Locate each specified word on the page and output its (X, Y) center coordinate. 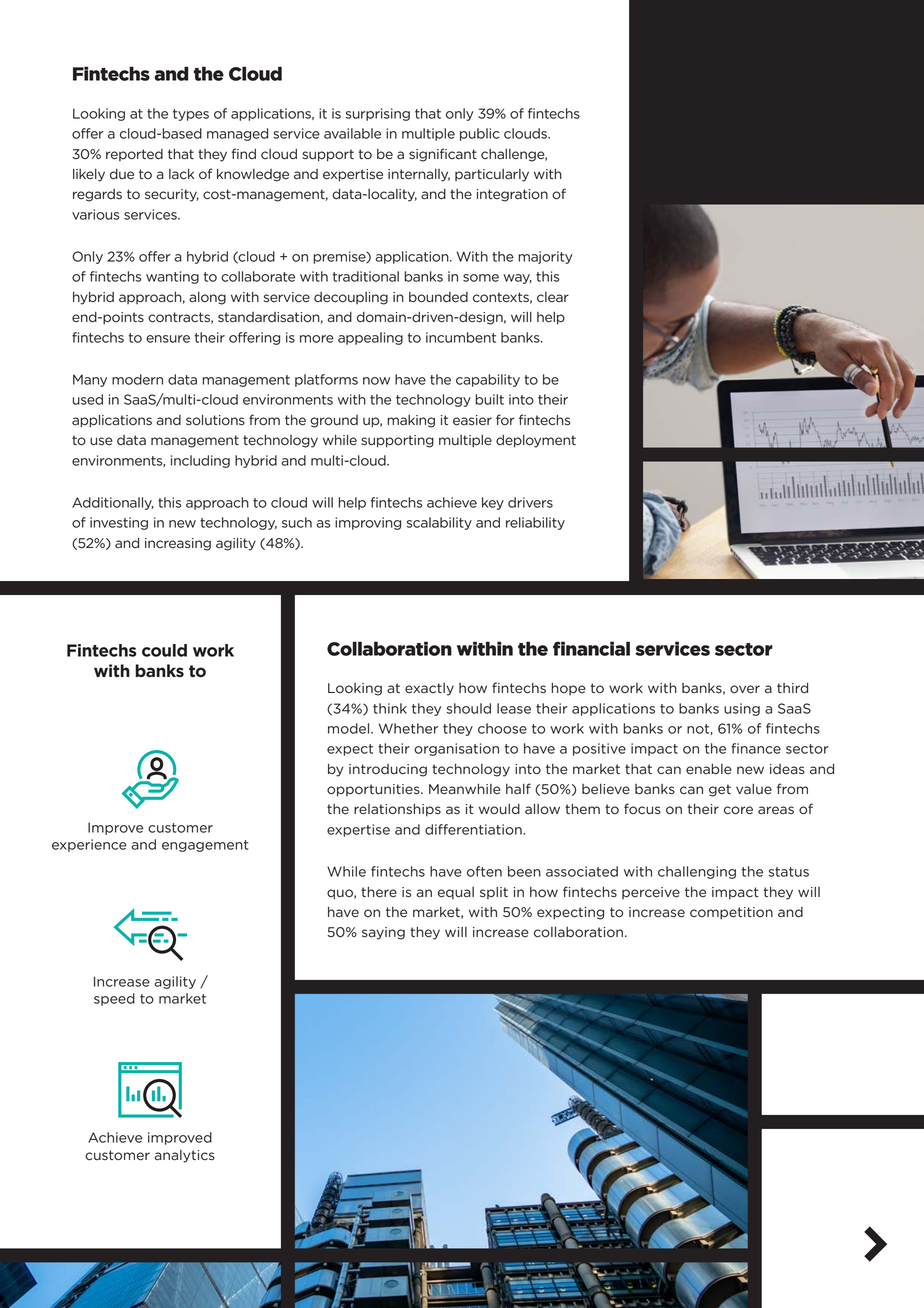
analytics (185, 1156)
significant (443, 155)
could (164, 650)
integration (512, 195)
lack (181, 174)
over (745, 689)
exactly (429, 689)
